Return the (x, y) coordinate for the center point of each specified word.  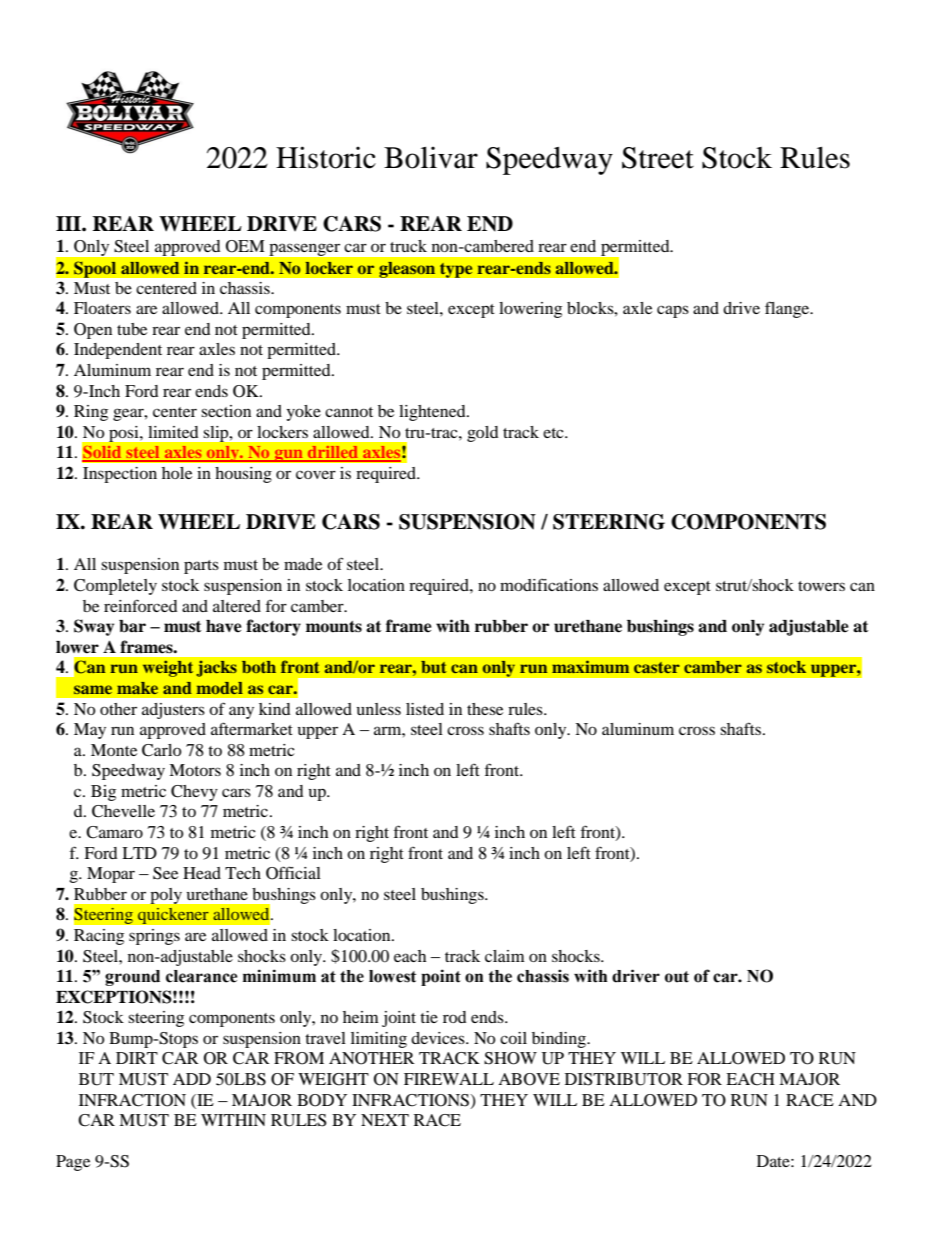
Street (658, 158)
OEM (245, 246)
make (137, 688)
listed (425, 709)
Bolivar (431, 157)
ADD (192, 1079)
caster (657, 667)
